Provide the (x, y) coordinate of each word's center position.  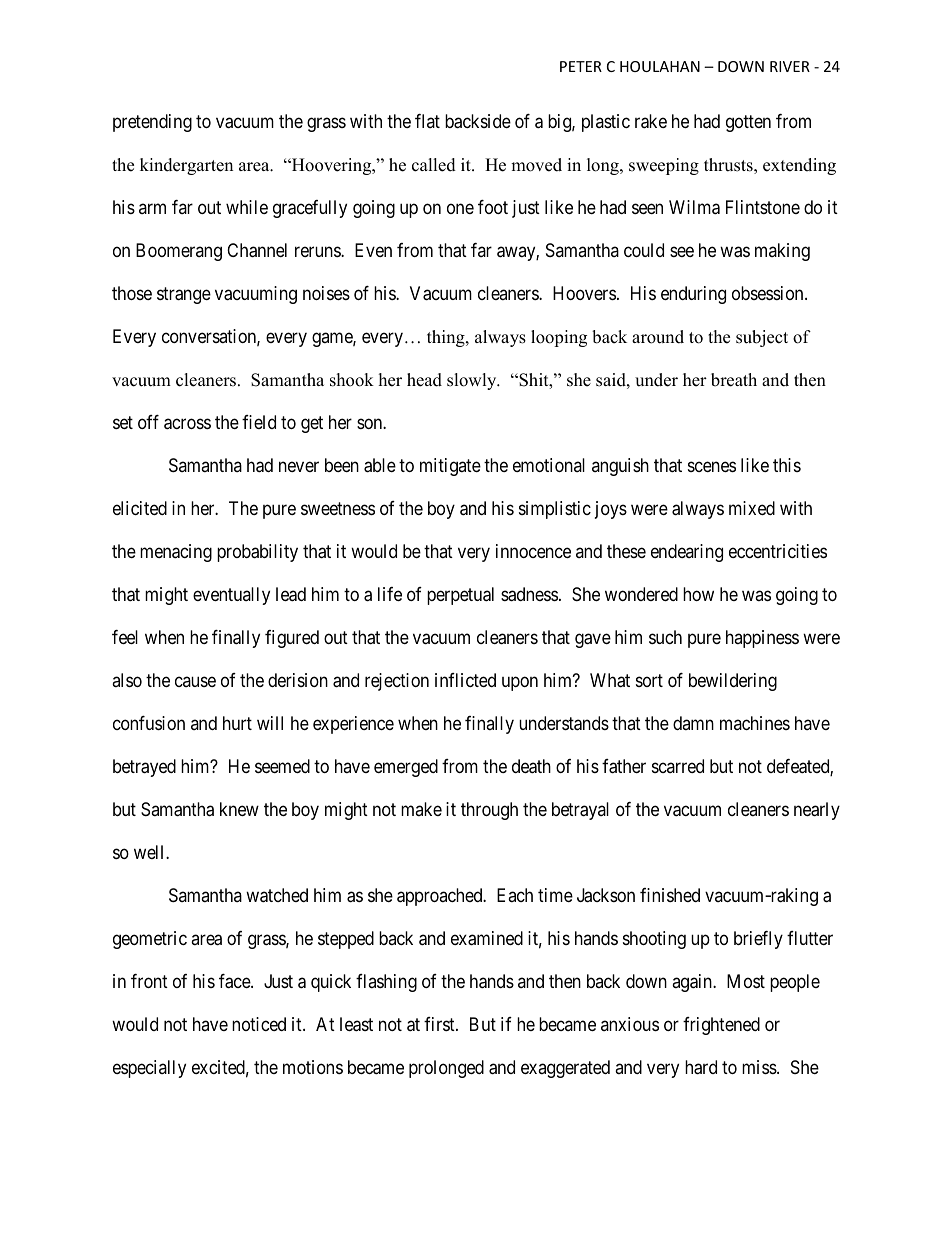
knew (239, 809)
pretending (152, 123)
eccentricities (778, 551)
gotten (748, 124)
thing (447, 338)
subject (762, 338)
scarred (678, 766)
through (489, 811)
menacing (176, 553)
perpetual (460, 596)
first (440, 1024)
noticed (259, 1024)
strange (184, 296)
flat (427, 121)
